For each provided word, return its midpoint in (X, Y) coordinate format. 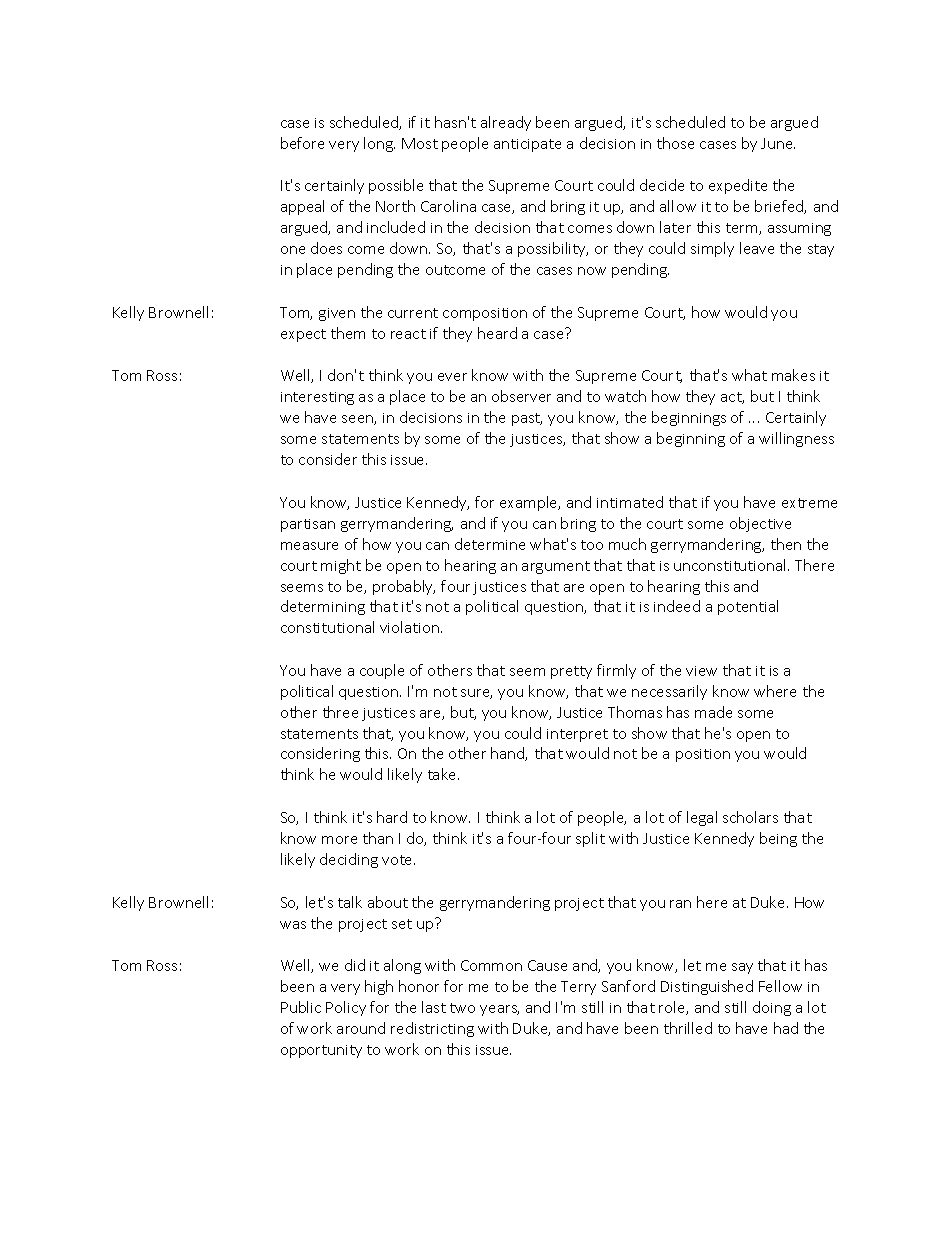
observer (521, 396)
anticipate (527, 145)
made (713, 712)
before (302, 143)
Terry (578, 988)
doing (772, 1008)
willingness (796, 439)
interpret (577, 735)
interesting (317, 398)
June (778, 143)
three (340, 712)
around (361, 1028)
